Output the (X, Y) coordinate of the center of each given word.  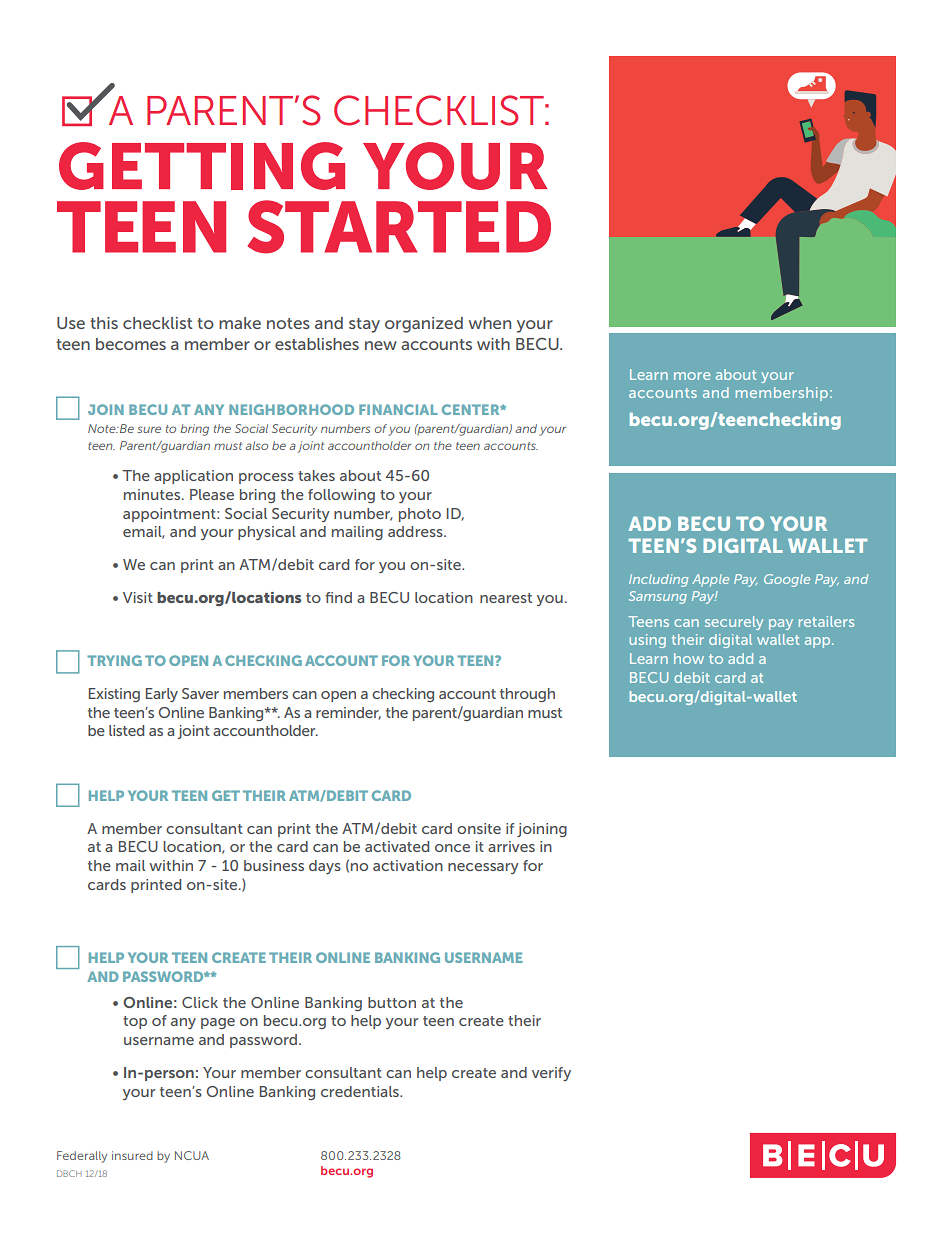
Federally (82, 1157)
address (416, 531)
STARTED (399, 227)
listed (126, 730)
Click (200, 1002)
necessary (483, 868)
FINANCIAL (398, 409)
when (490, 323)
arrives (511, 846)
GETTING (202, 166)
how (689, 658)
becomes (131, 344)
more (692, 376)
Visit (138, 597)
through (527, 695)
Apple (710, 580)
